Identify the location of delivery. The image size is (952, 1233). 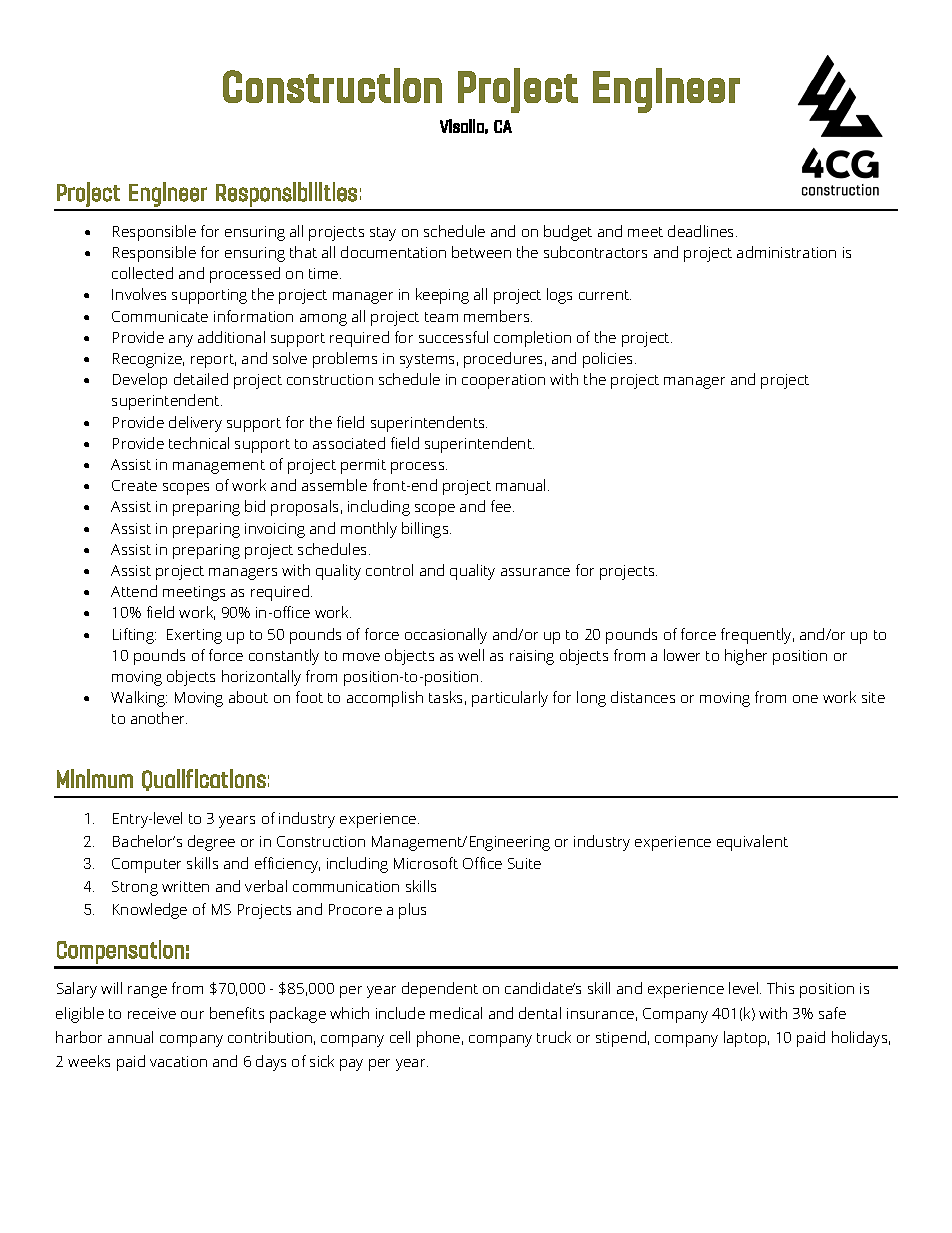
(195, 424).
